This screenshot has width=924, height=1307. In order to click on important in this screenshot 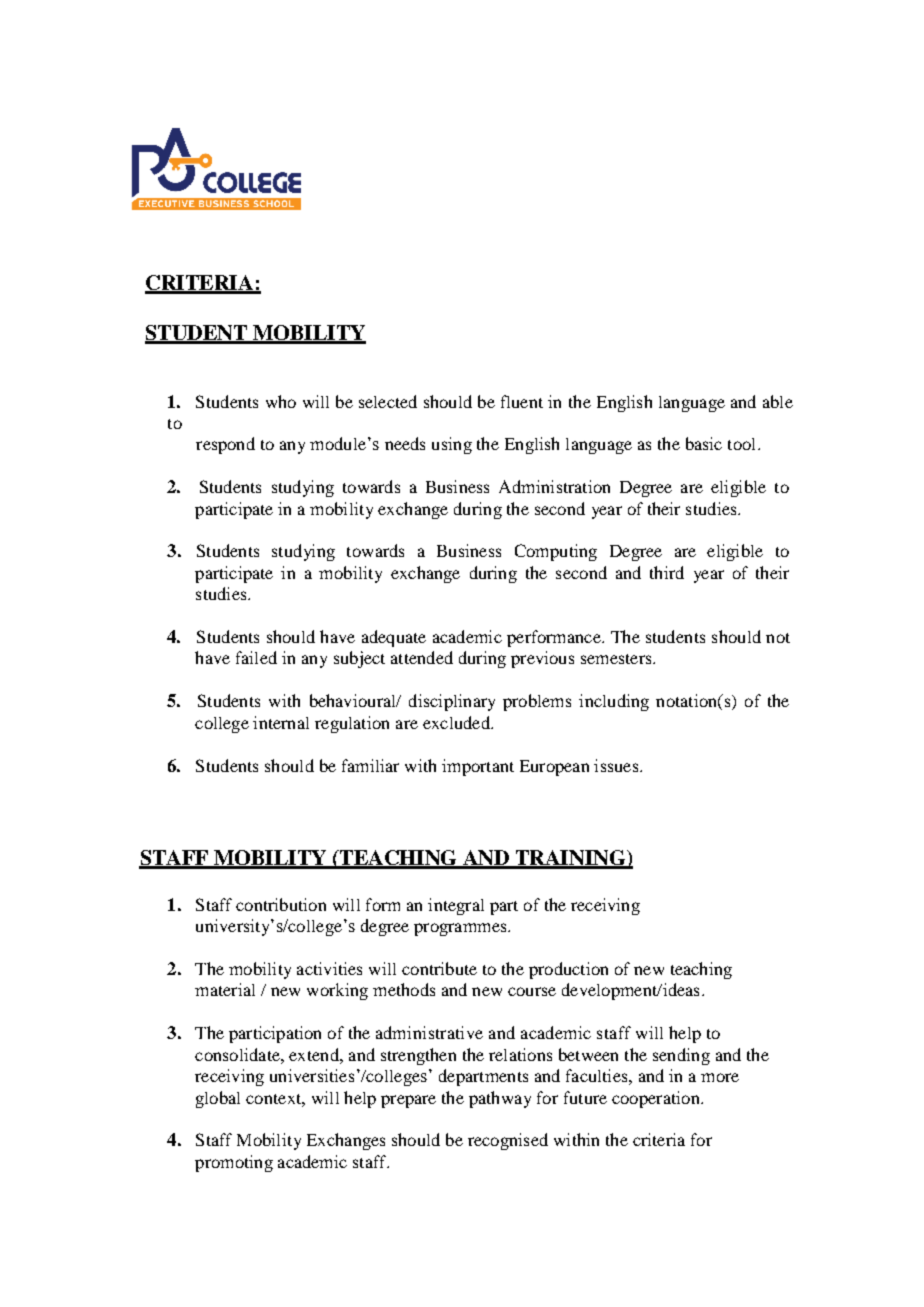, I will do `click(478, 767)`.
